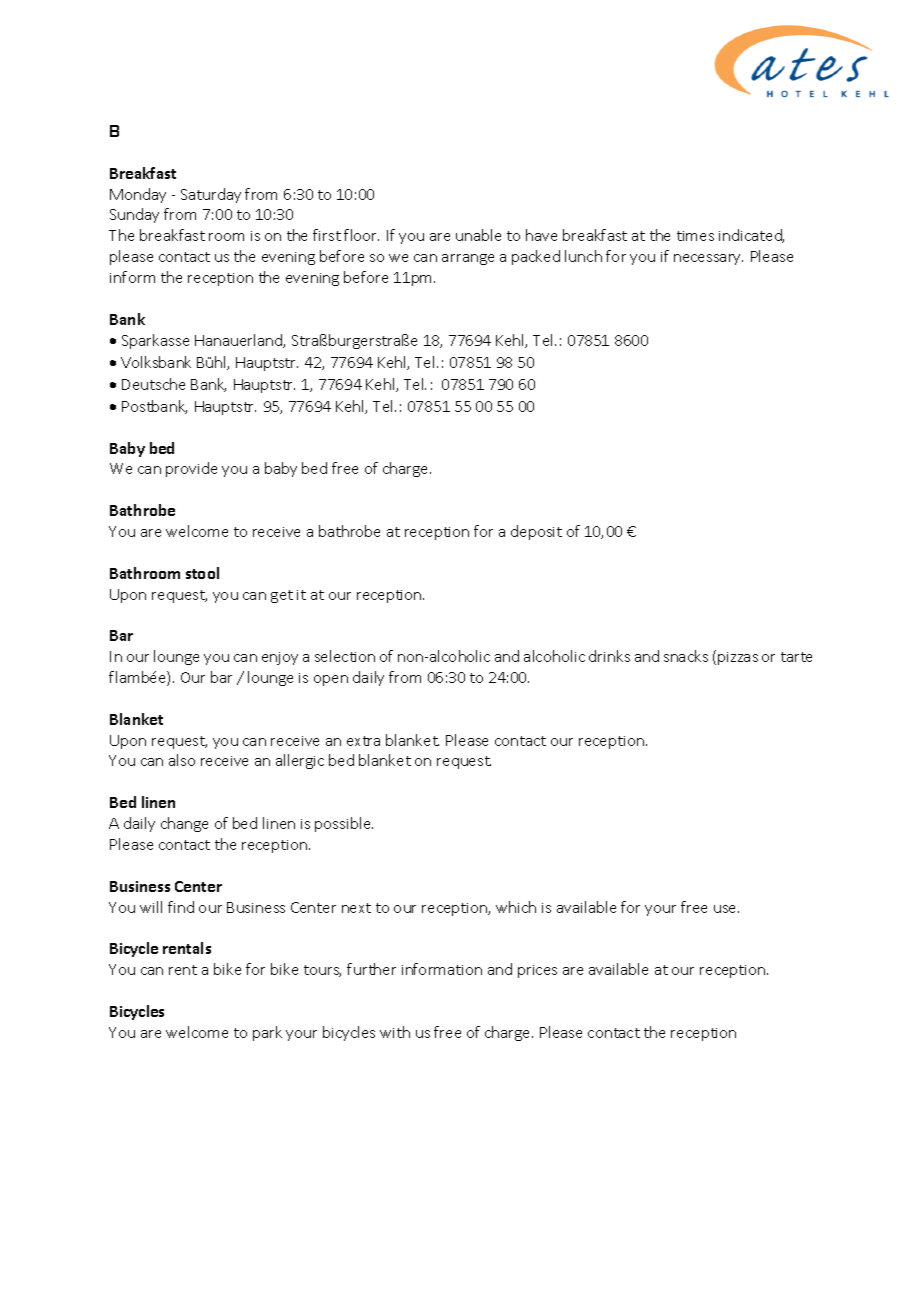 This screenshot has height=1308, width=924. I want to click on prices, so click(537, 971).
